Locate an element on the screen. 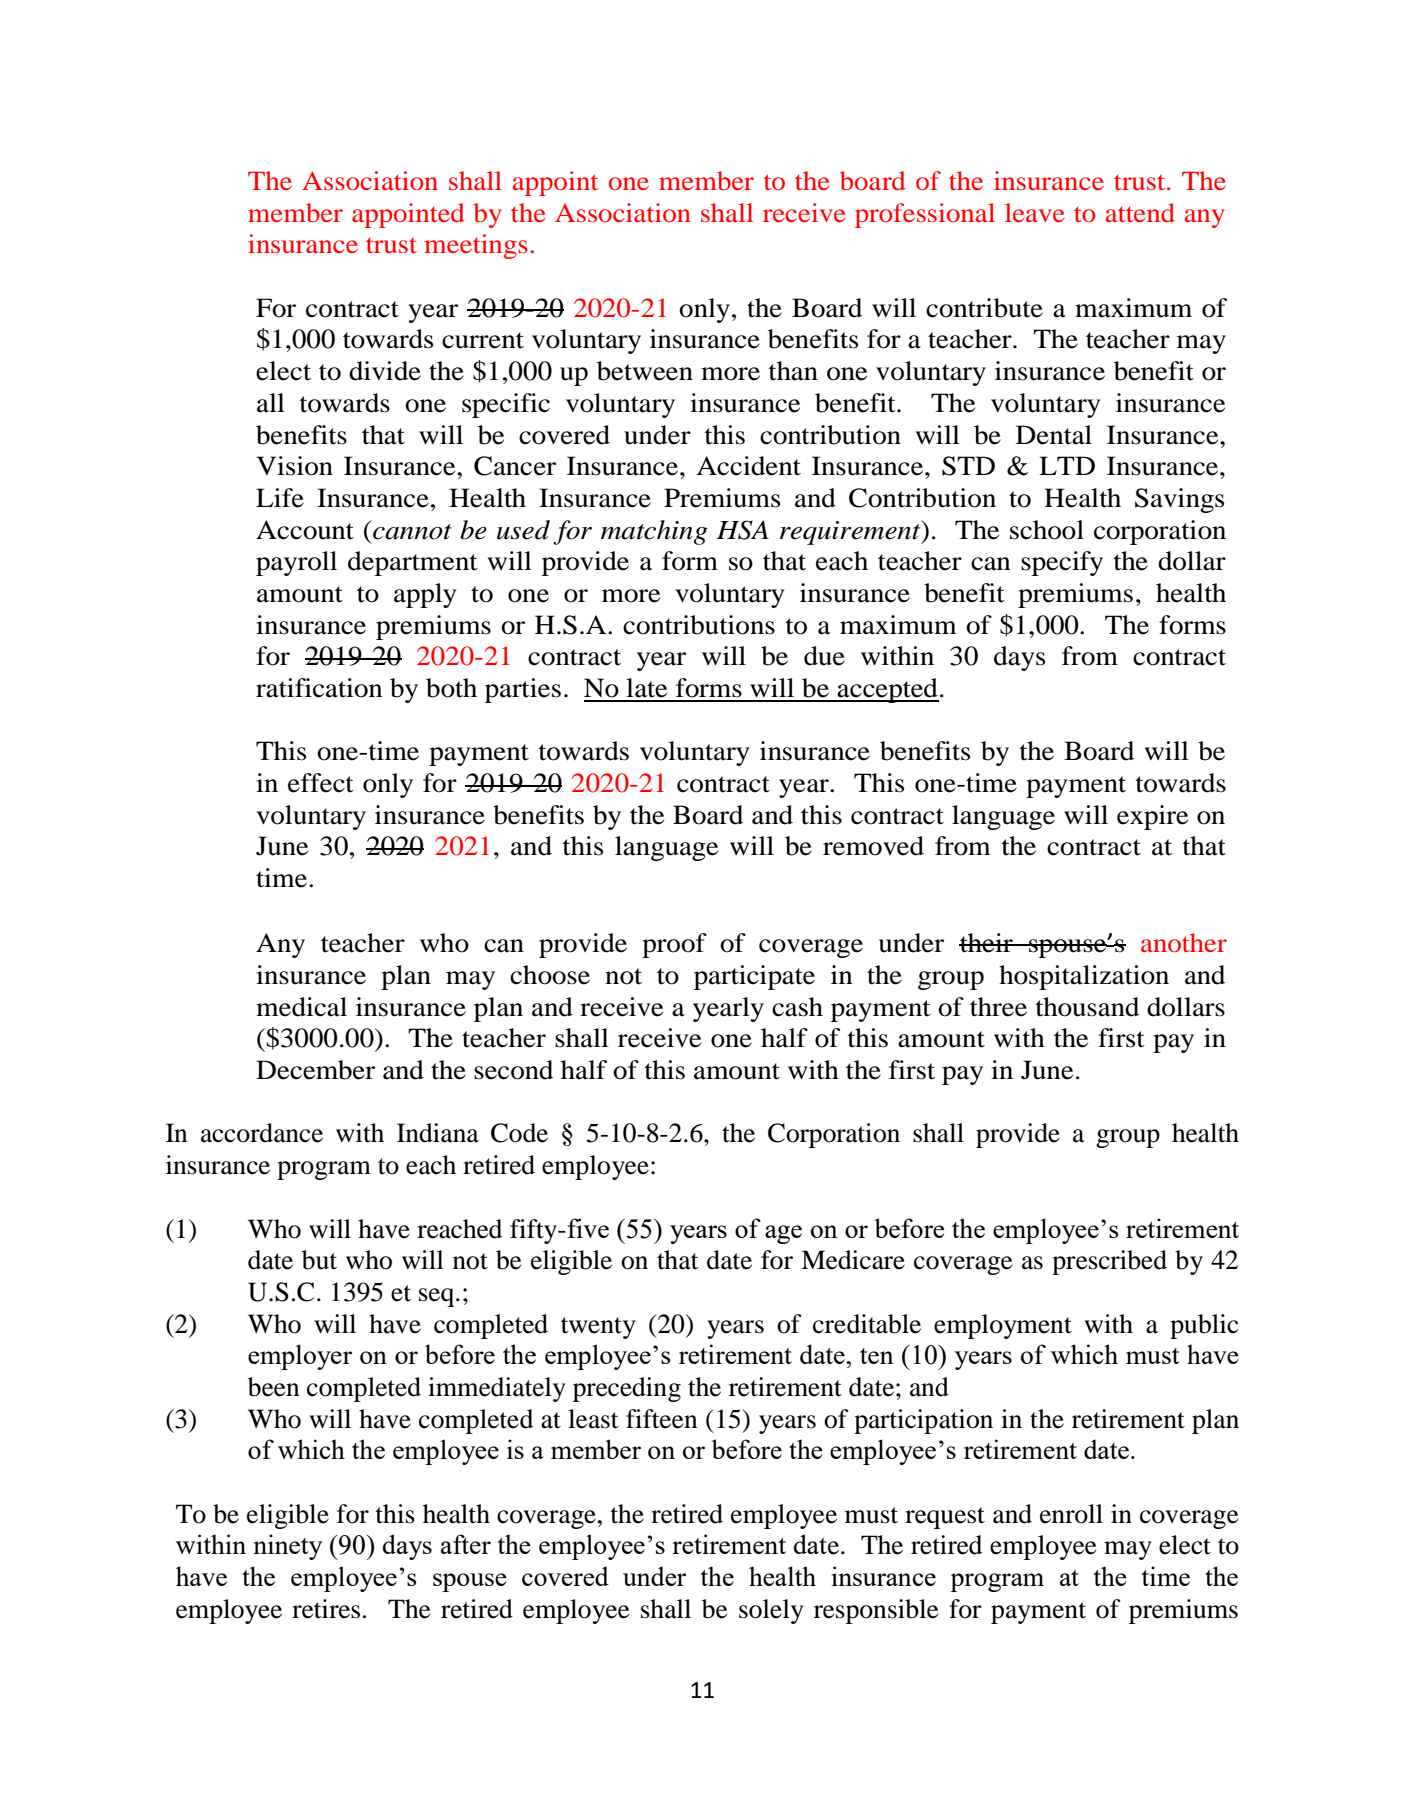 This screenshot has width=1405, height=1818. solely is located at coordinates (771, 1611).
